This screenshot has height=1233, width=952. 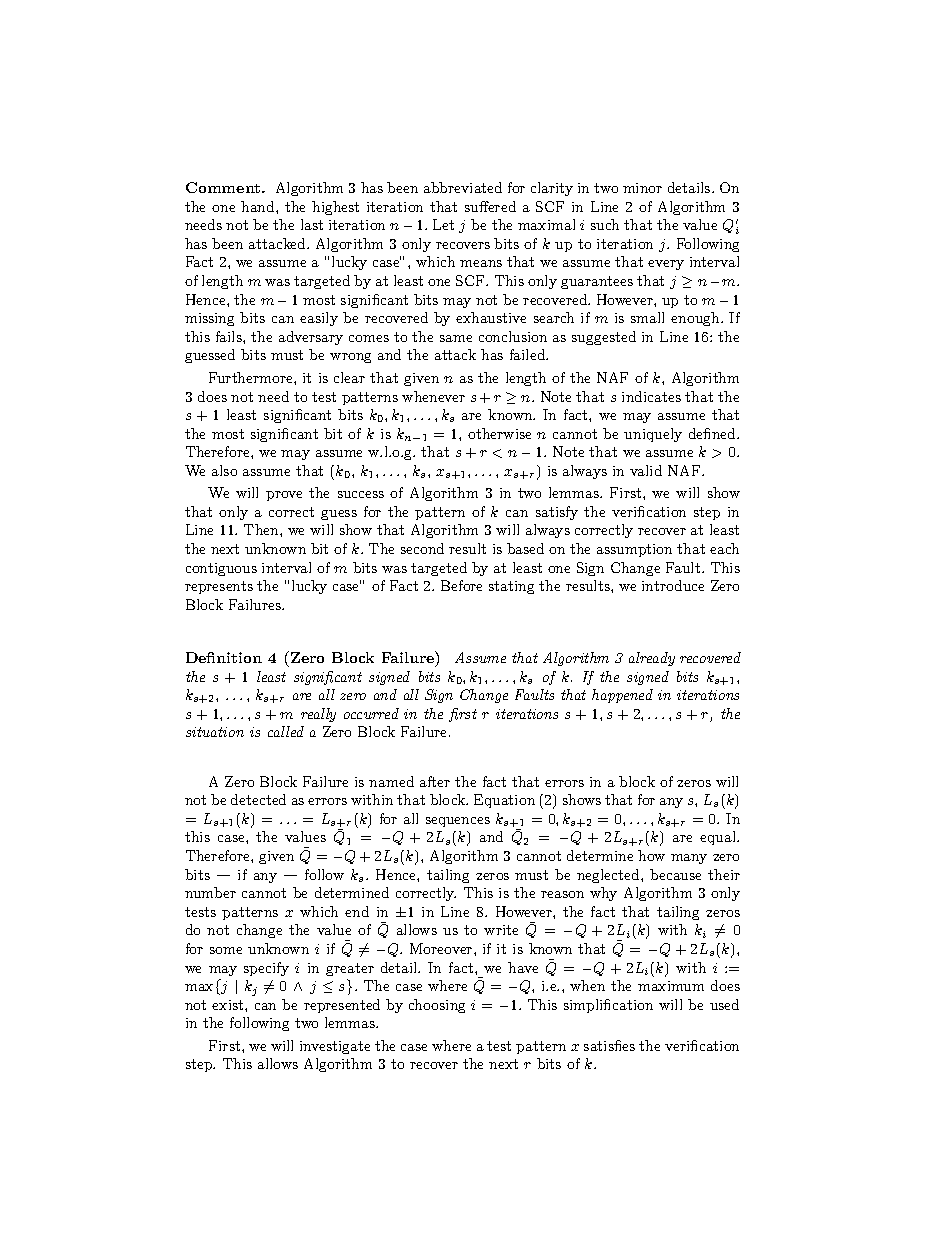 I want to click on represents, so click(x=219, y=587).
